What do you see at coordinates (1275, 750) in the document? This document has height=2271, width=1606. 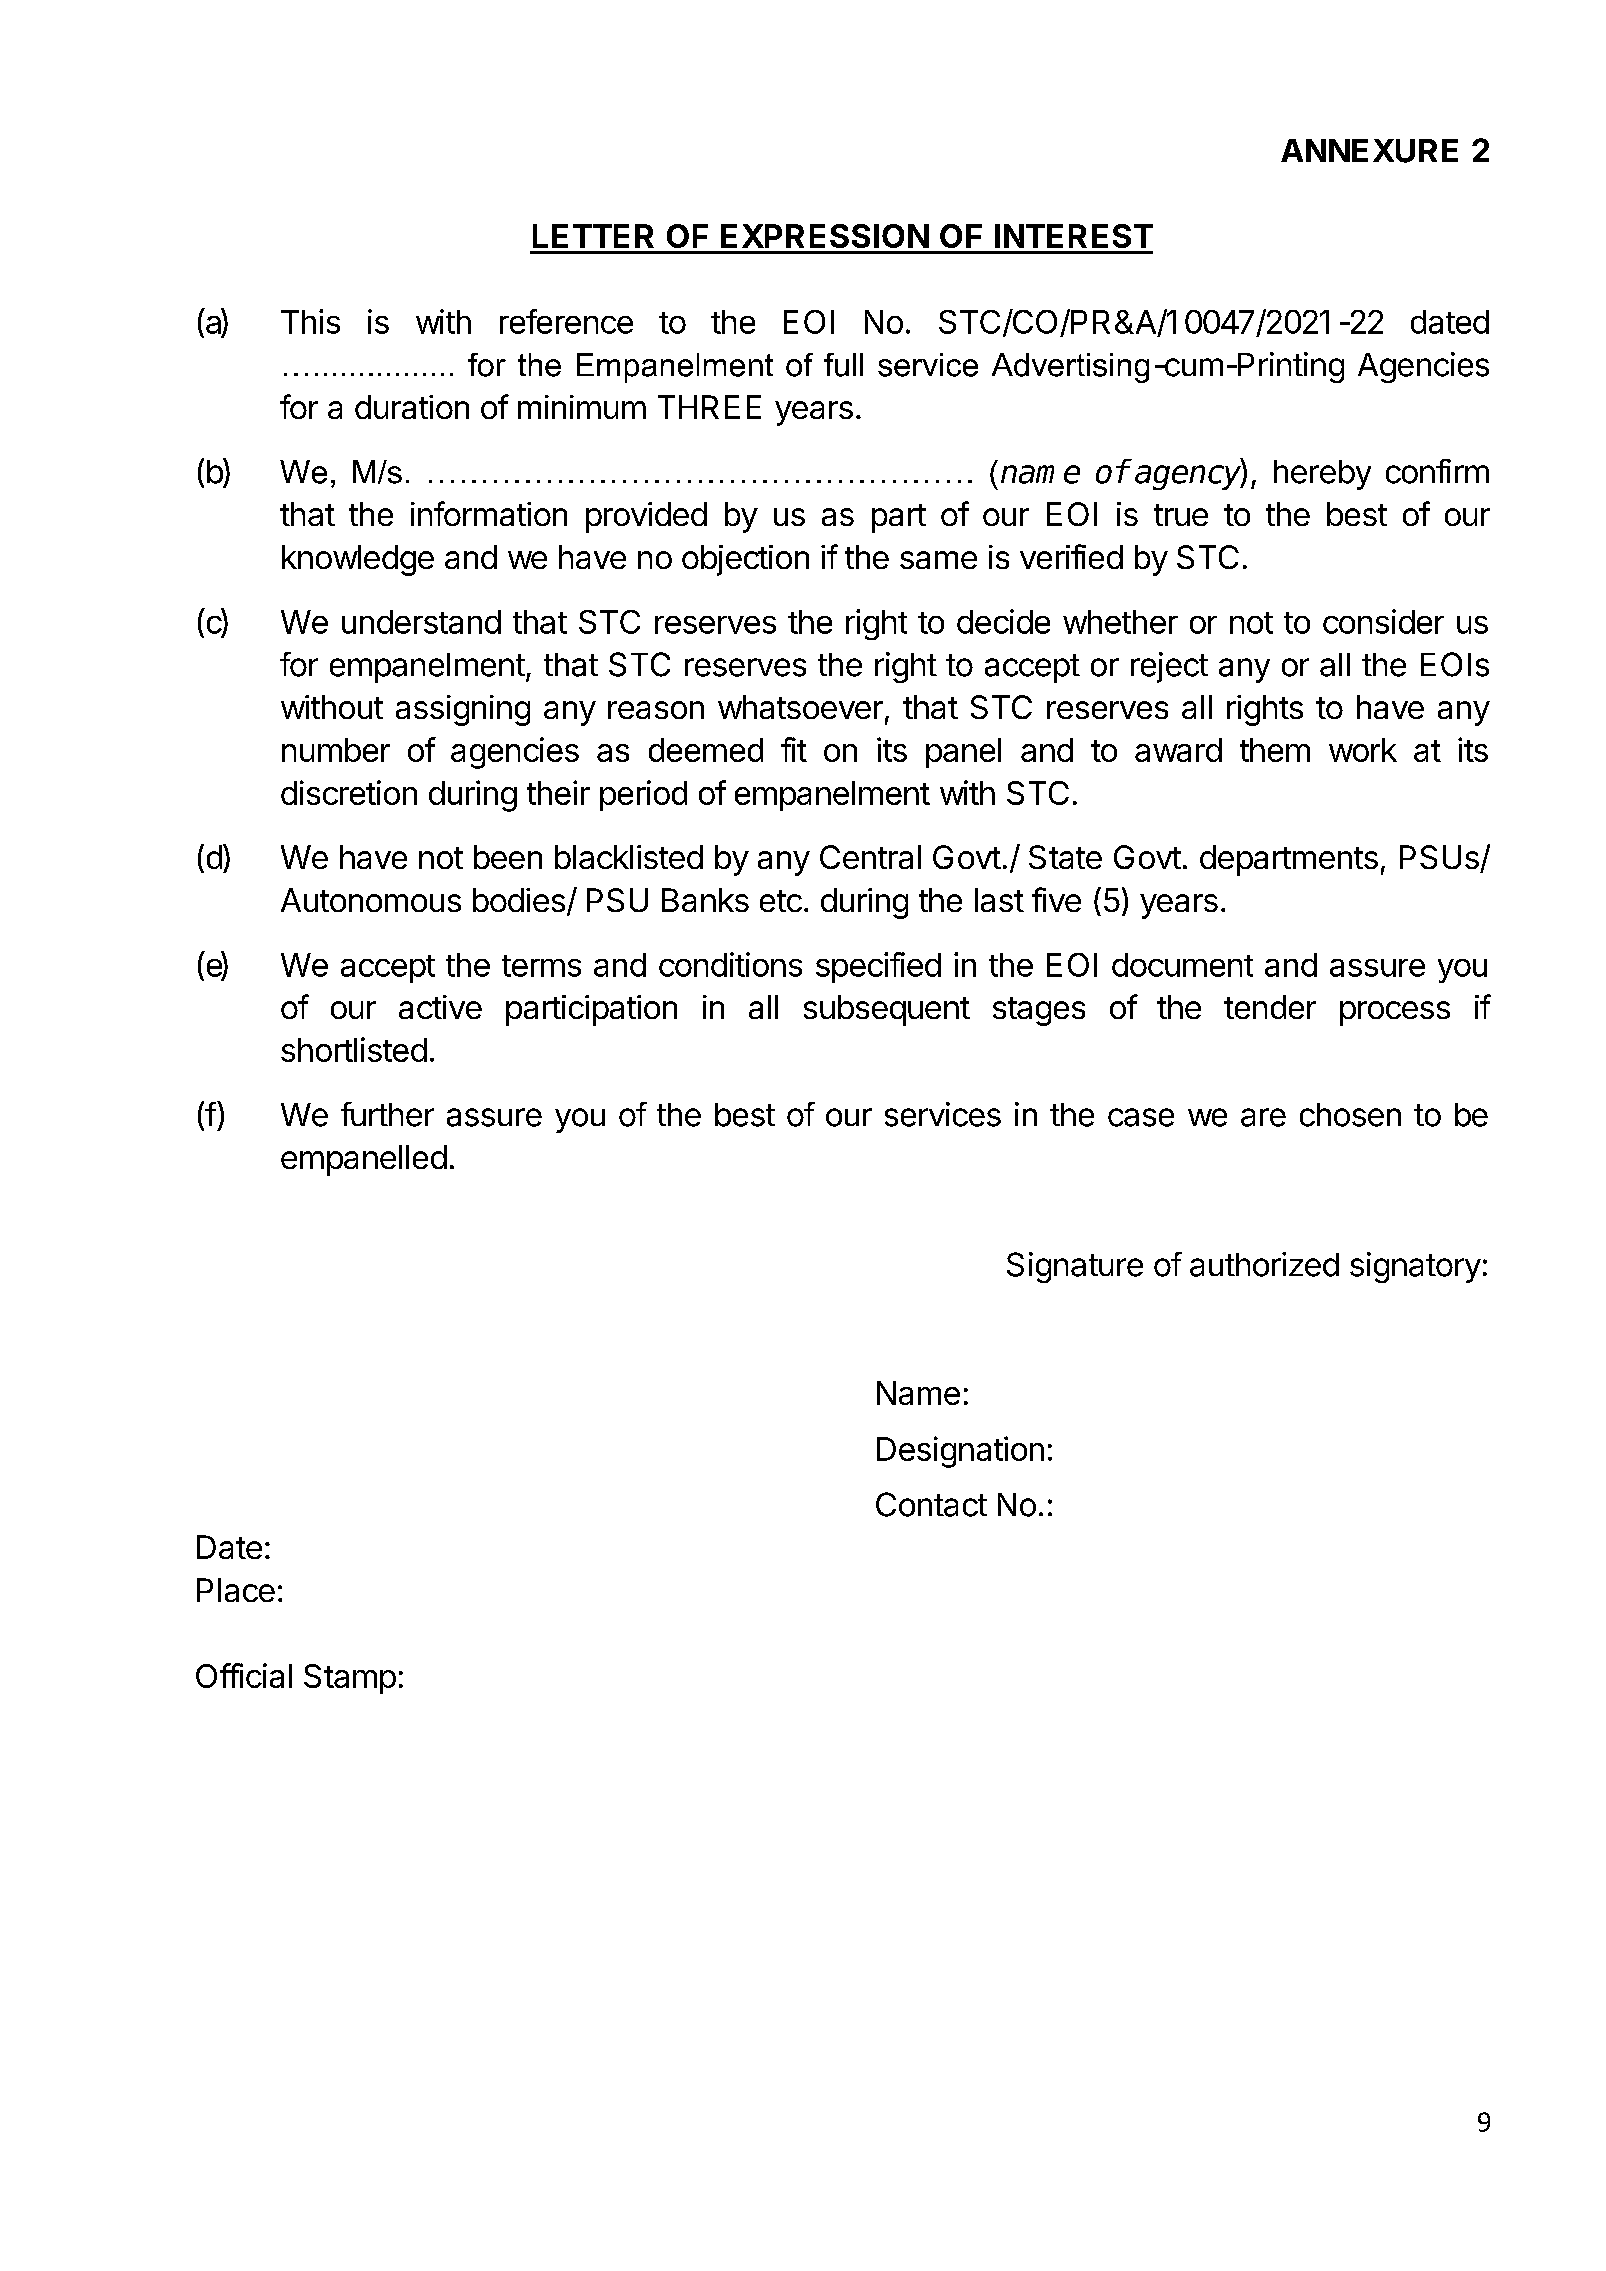 I see `them` at bounding box center [1275, 750].
